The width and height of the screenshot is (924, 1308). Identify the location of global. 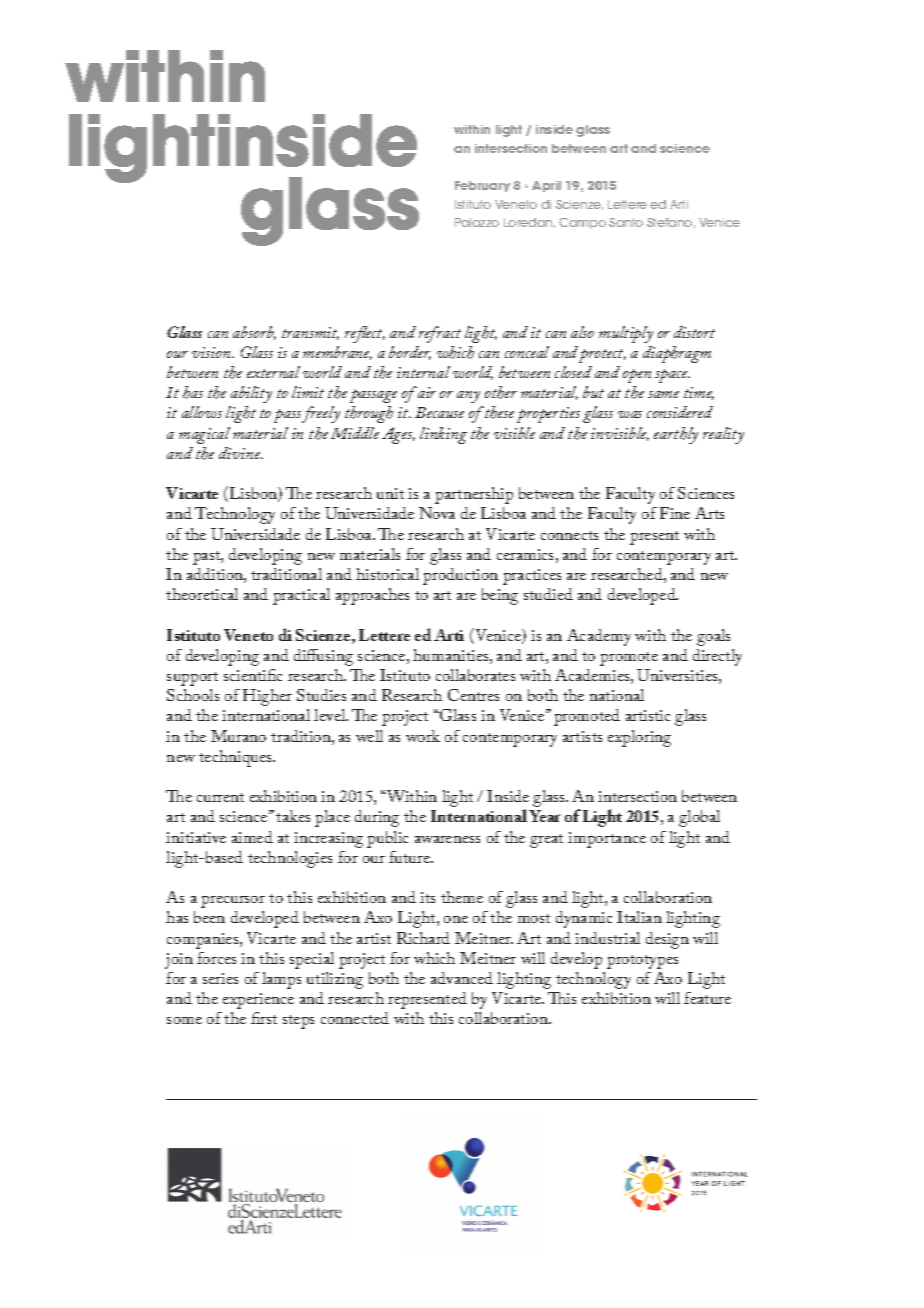
(699, 818).
